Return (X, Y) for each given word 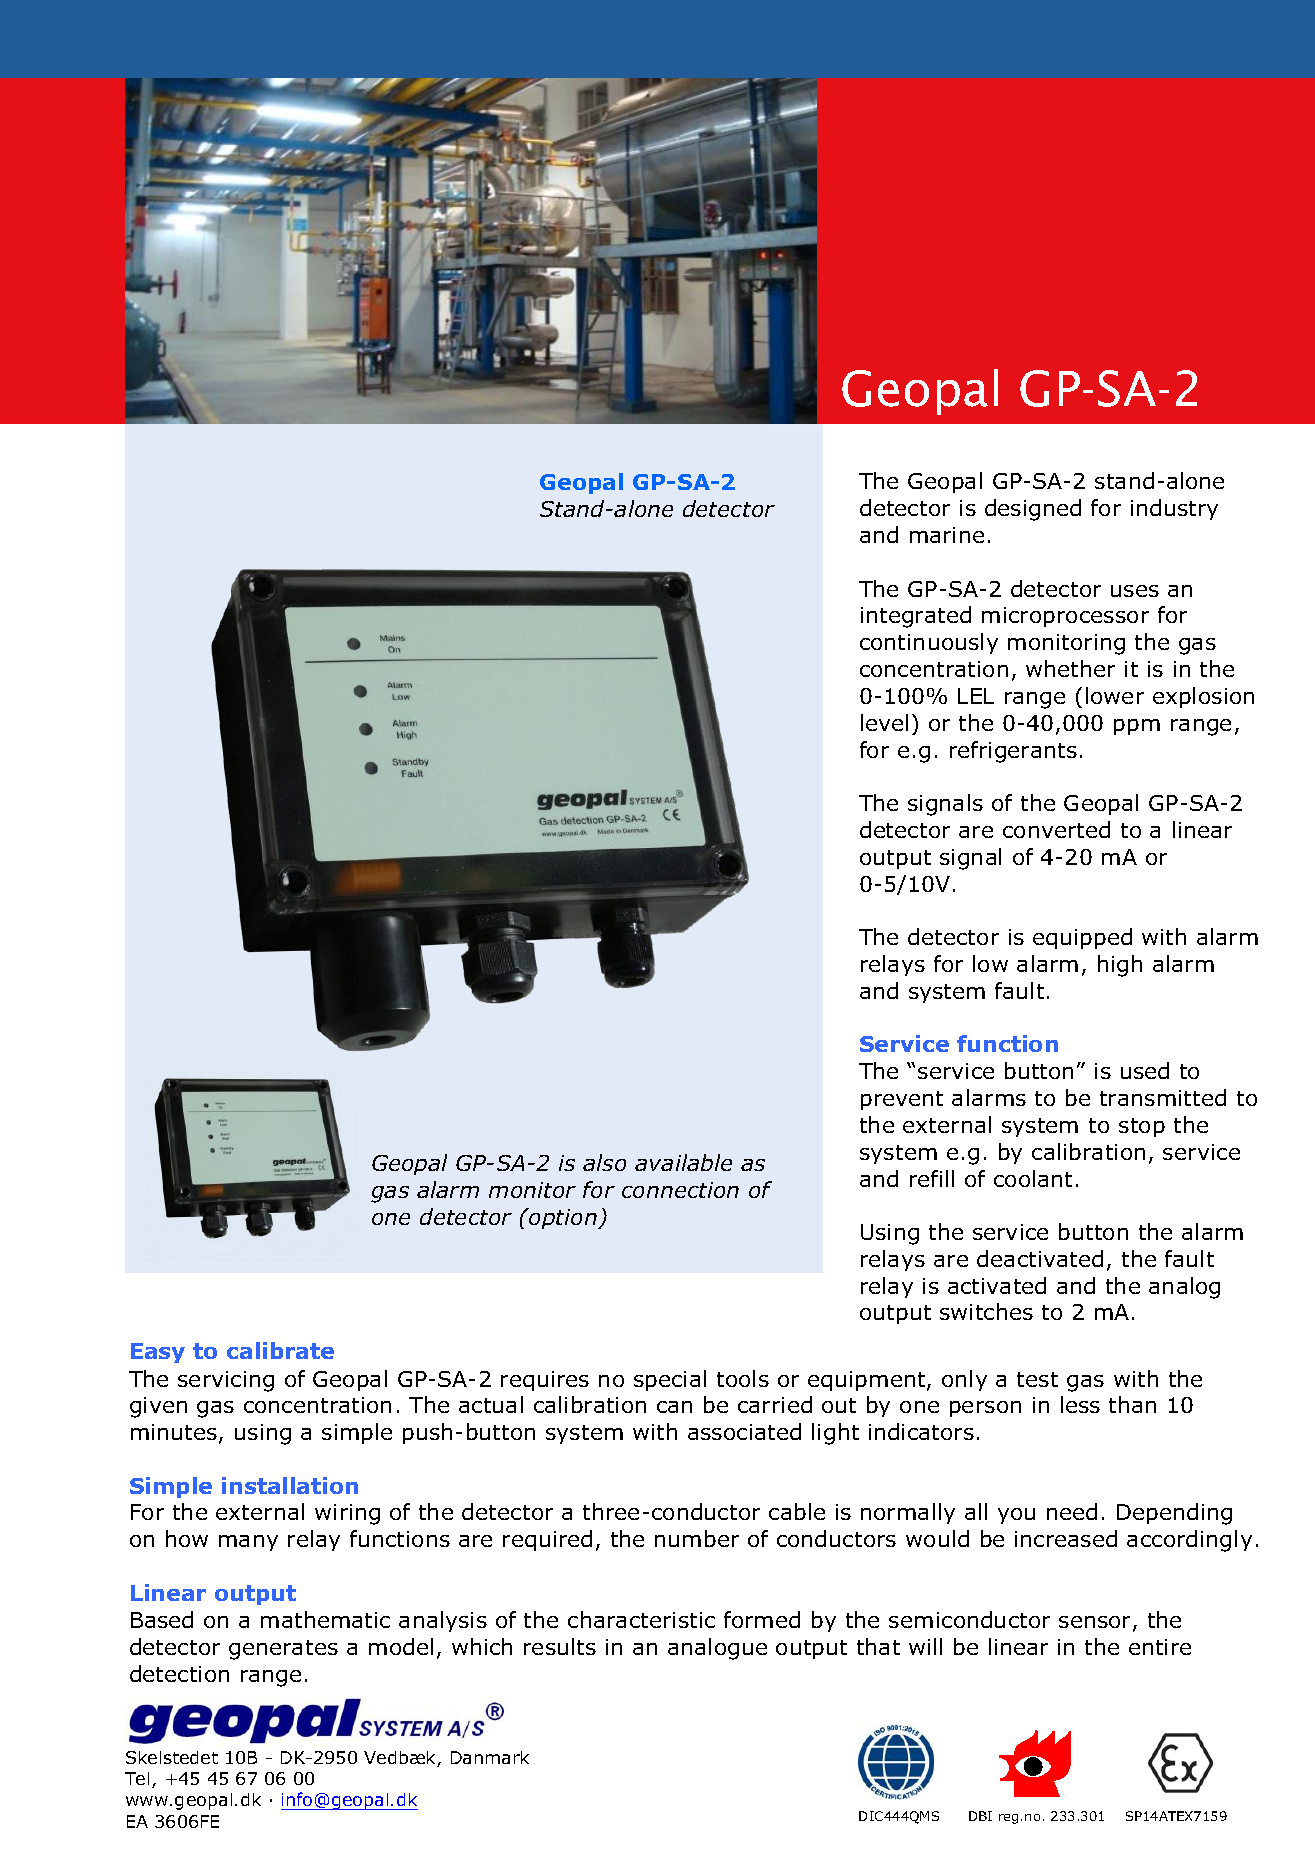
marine (947, 535)
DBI (980, 1816)
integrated (916, 617)
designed (1033, 510)
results (560, 1646)
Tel (137, 1778)
